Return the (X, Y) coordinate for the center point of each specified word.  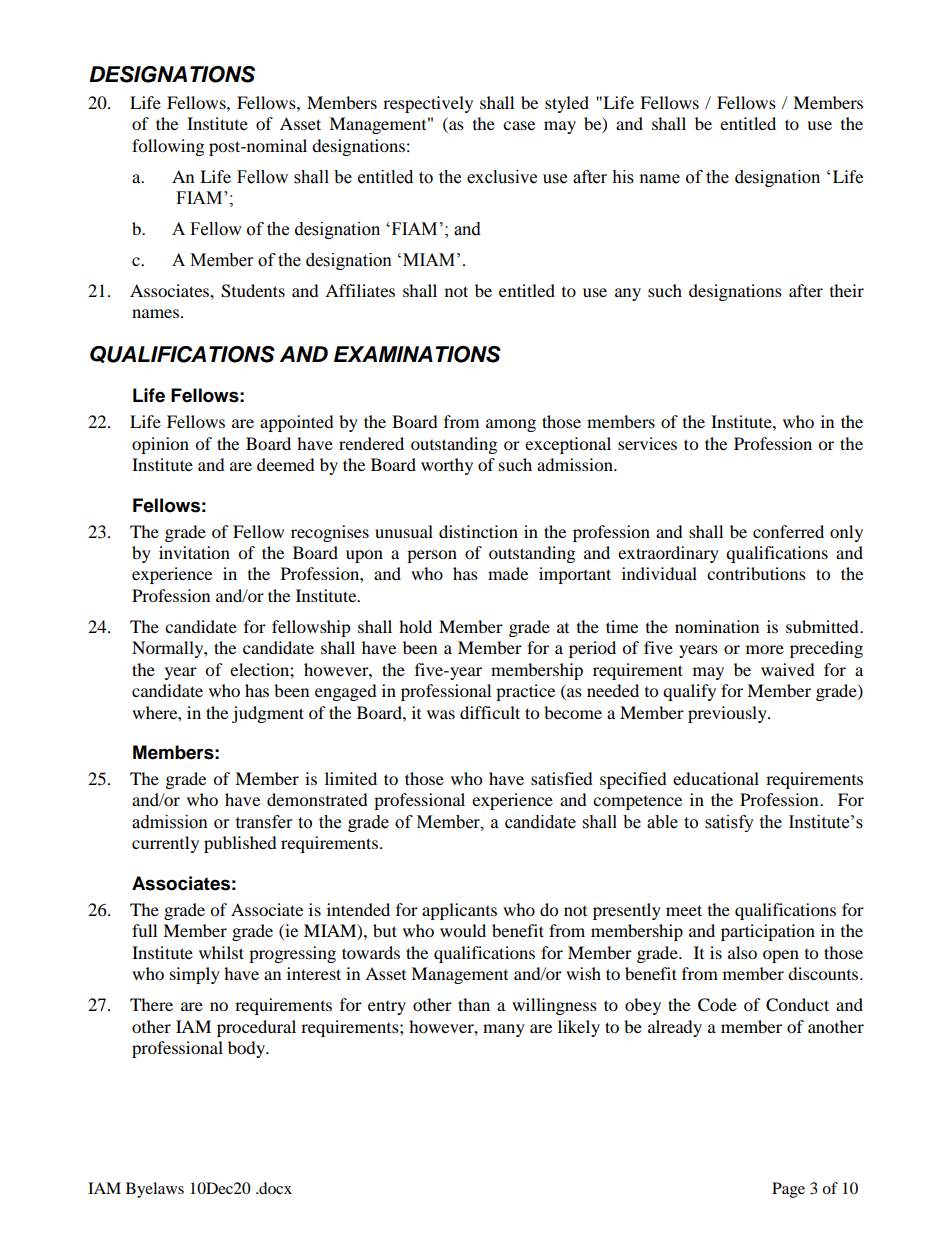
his (623, 177)
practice (525, 692)
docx (274, 1188)
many (504, 1030)
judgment (268, 714)
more (765, 649)
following (168, 147)
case (519, 125)
